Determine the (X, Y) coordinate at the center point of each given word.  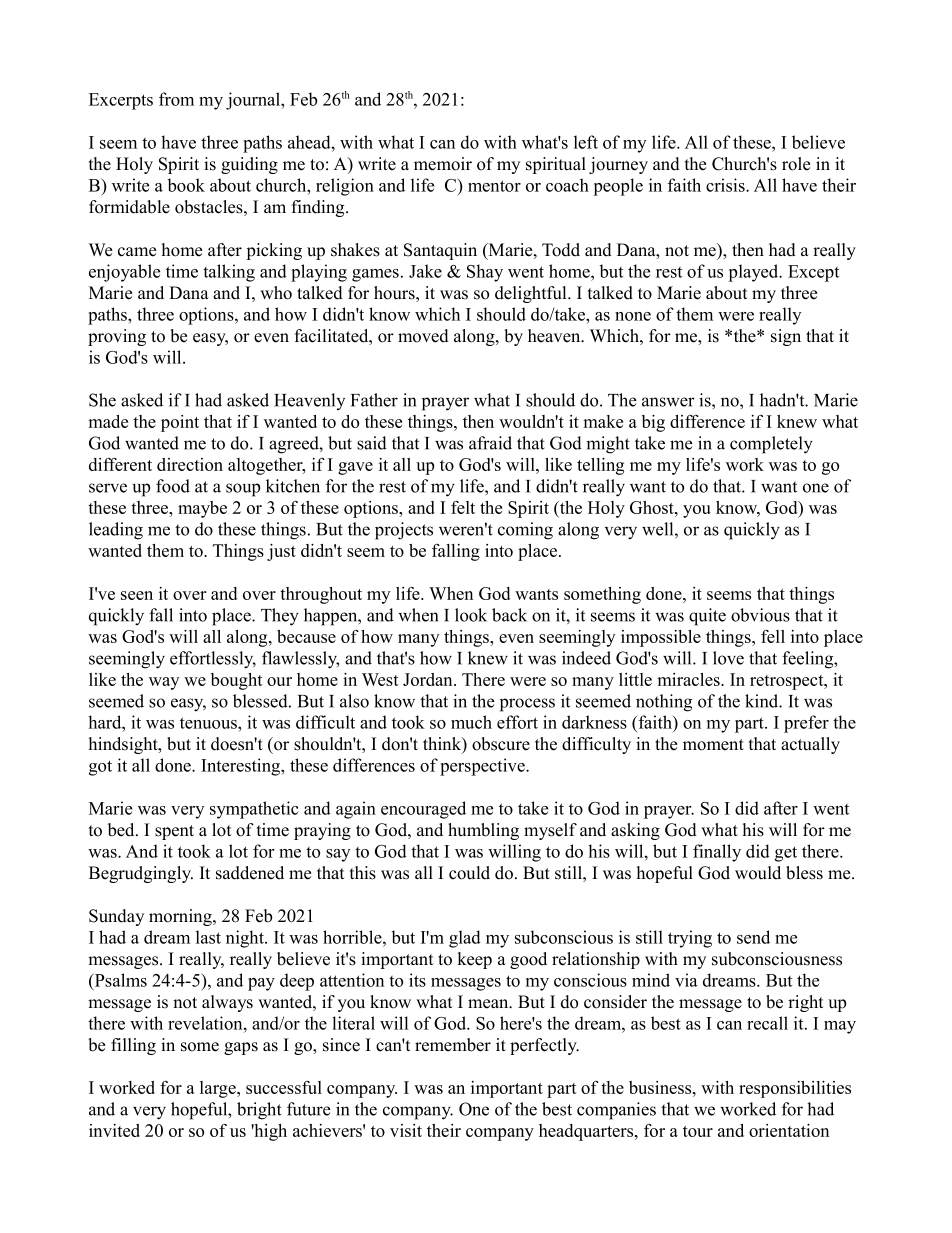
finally (717, 853)
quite (707, 617)
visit (406, 1130)
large (219, 1089)
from (176, 99)
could (469, 873)
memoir (443, 164)
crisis (726, 185)
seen (137, 595)
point (180, 423)
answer (668, 402)
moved (423, 336)
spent (174, 832)
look (471, 615)
